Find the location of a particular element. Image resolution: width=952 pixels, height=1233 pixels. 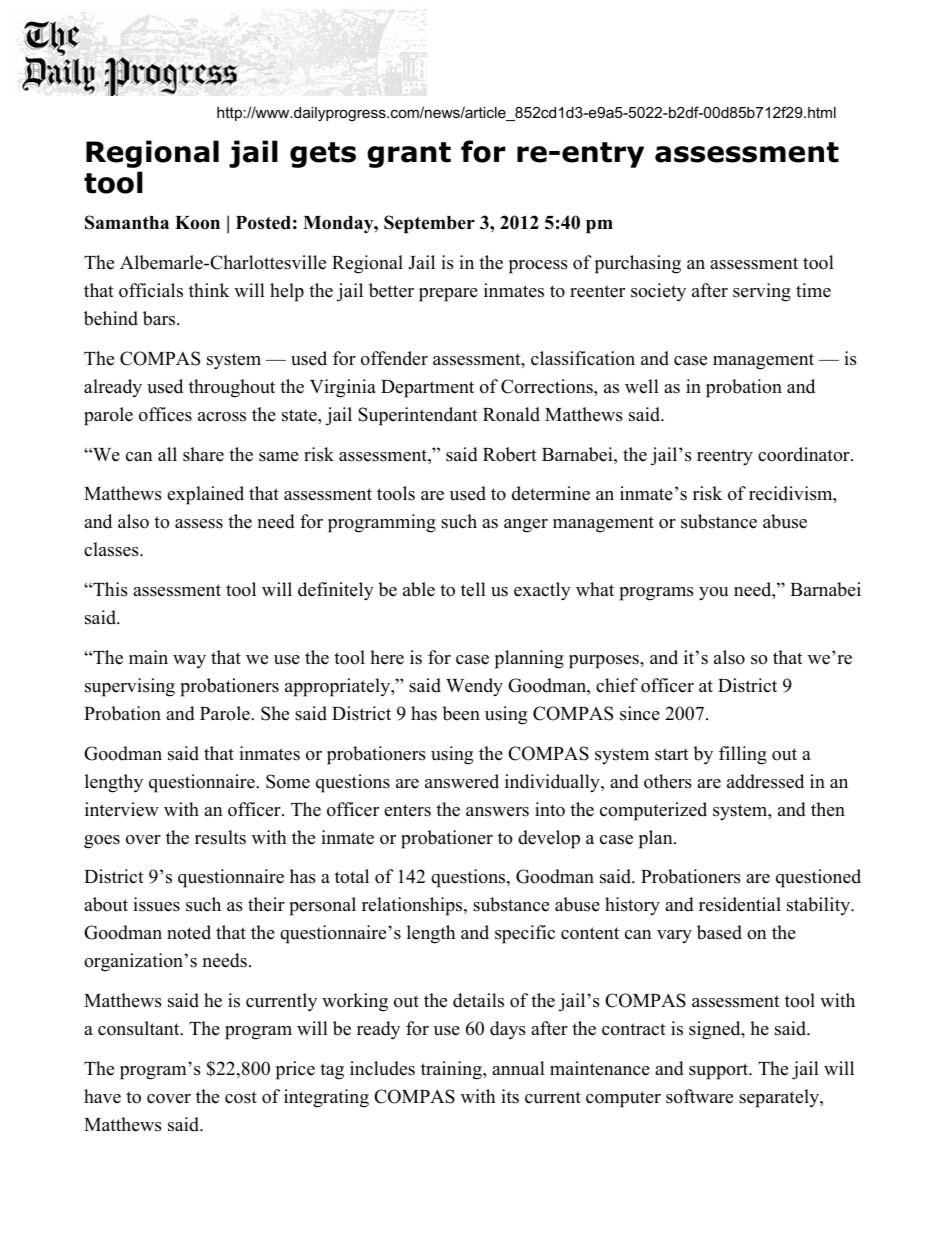

training is located at coordinates (452, 1070).
